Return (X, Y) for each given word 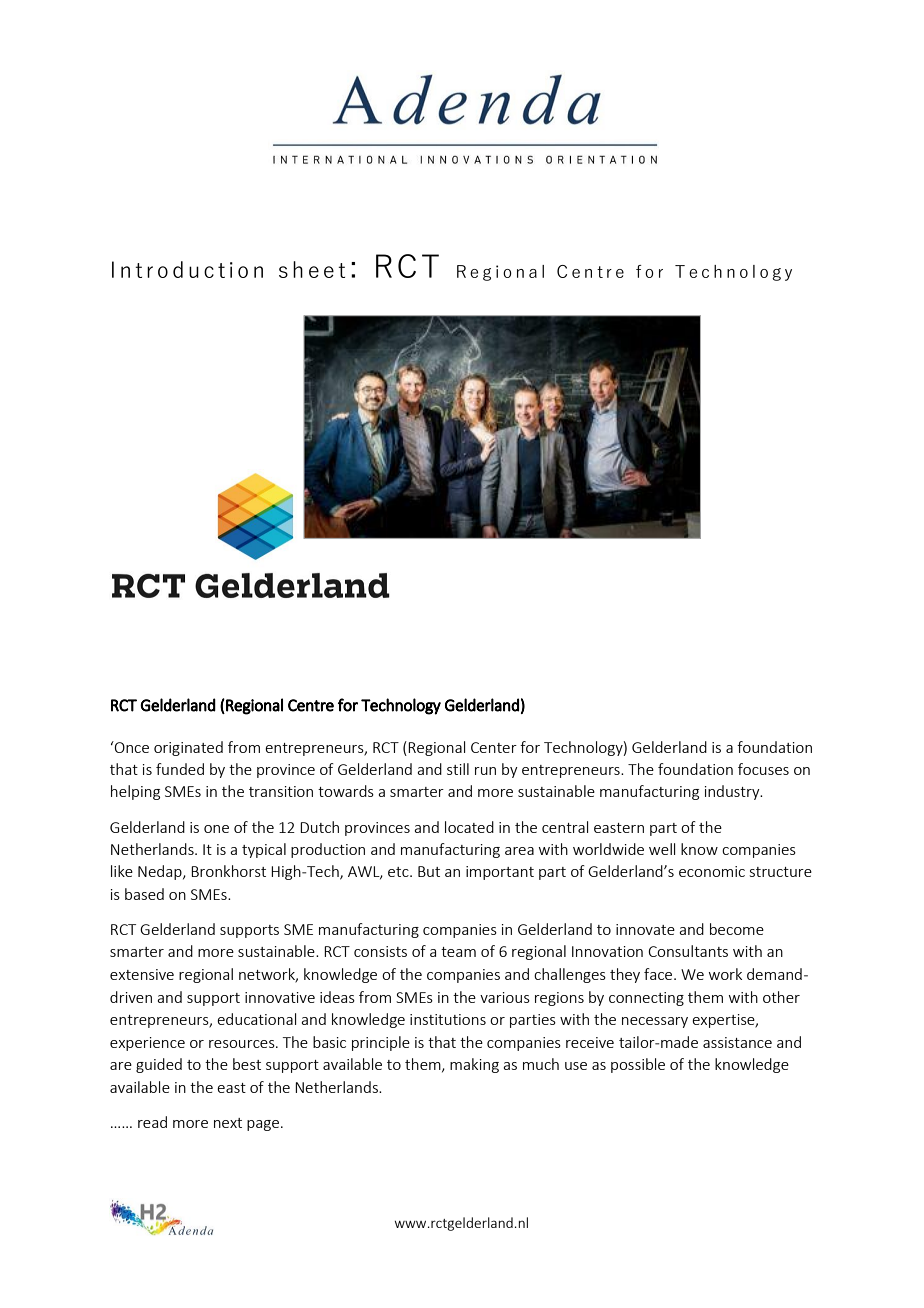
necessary (655, 1022)
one (216, 829)
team (458, 952)
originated (188, 748)
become (737, 929)
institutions (448, 1019)
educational (256, 1019)
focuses (763, 769)
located (469, 827)
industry (733, 792)
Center (494, 747)
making (474, 1065)
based (144, 894)
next (228, 1123)
